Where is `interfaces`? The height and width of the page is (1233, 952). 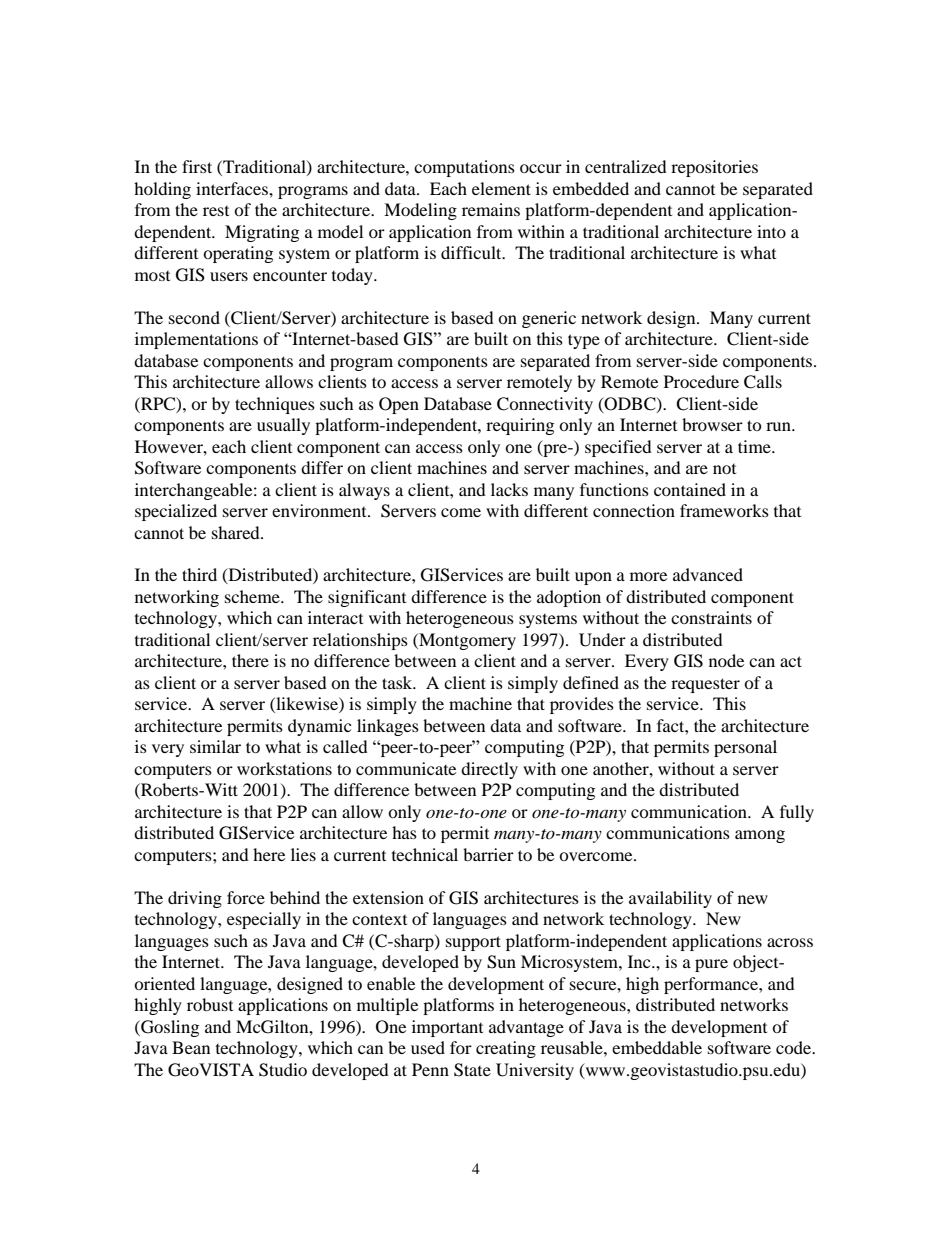
interfaces is located at coordinates (233, 188).
